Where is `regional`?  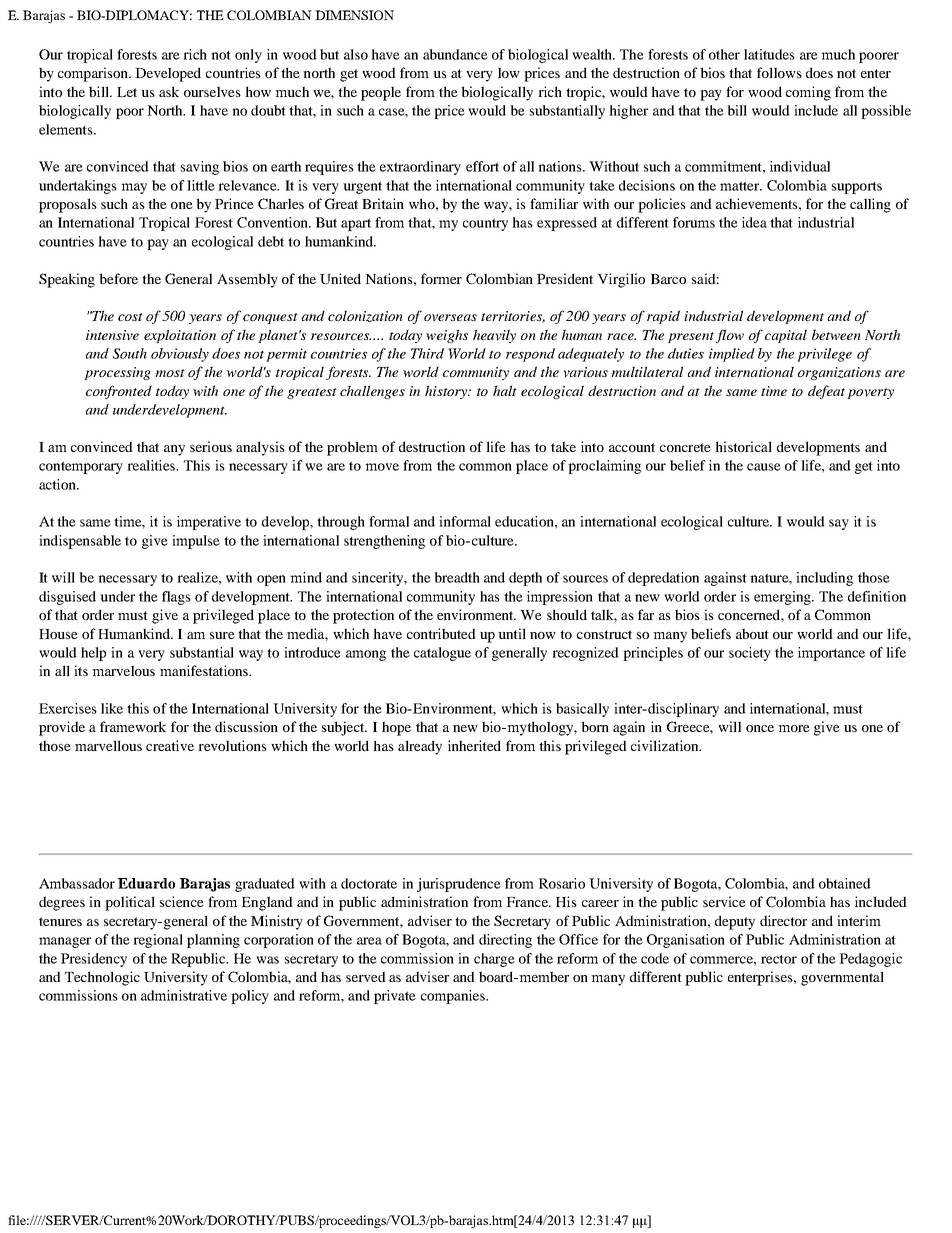 regional is located at coordinates (158, 941).
